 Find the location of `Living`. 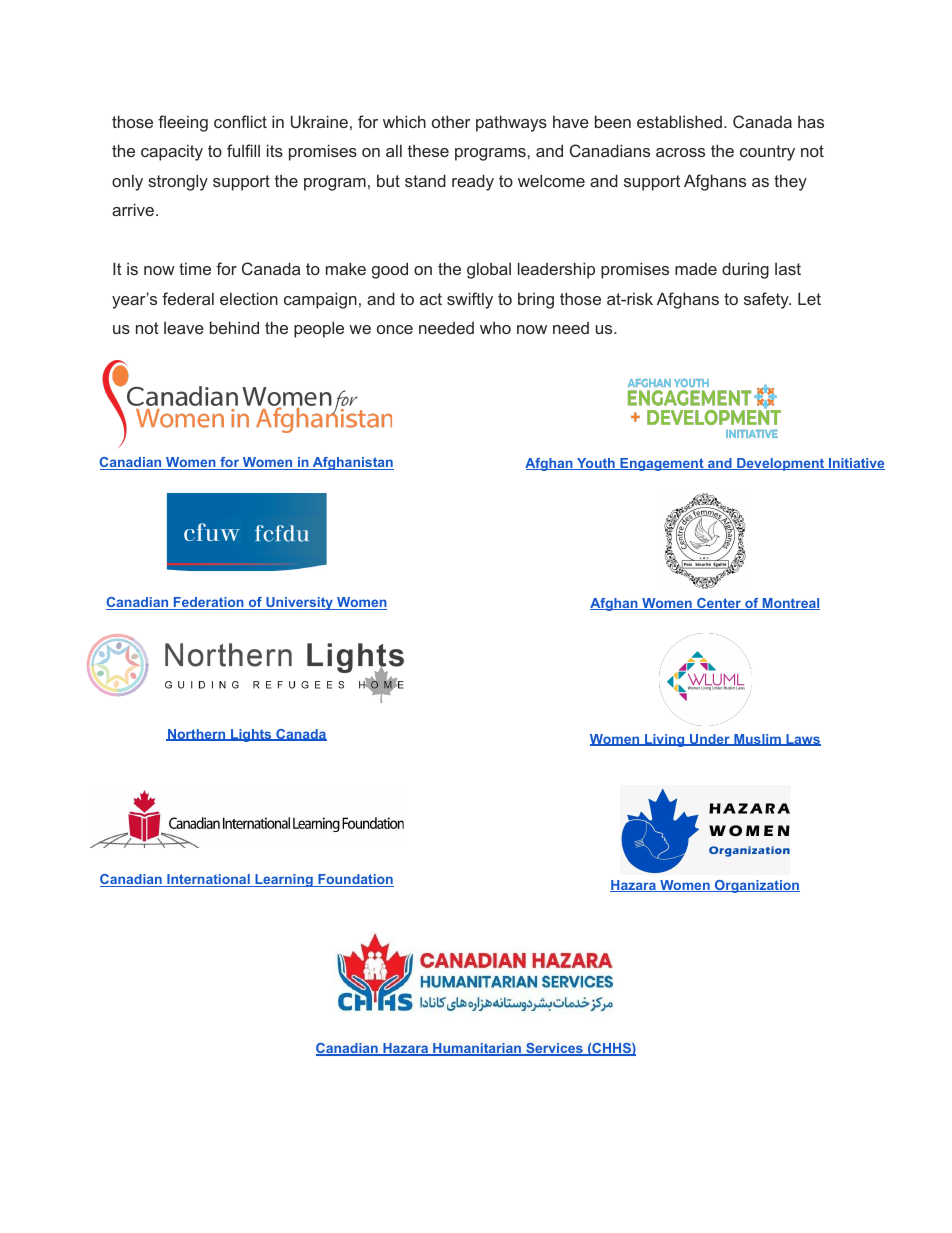

Living is located at coordinates (665, 740).
